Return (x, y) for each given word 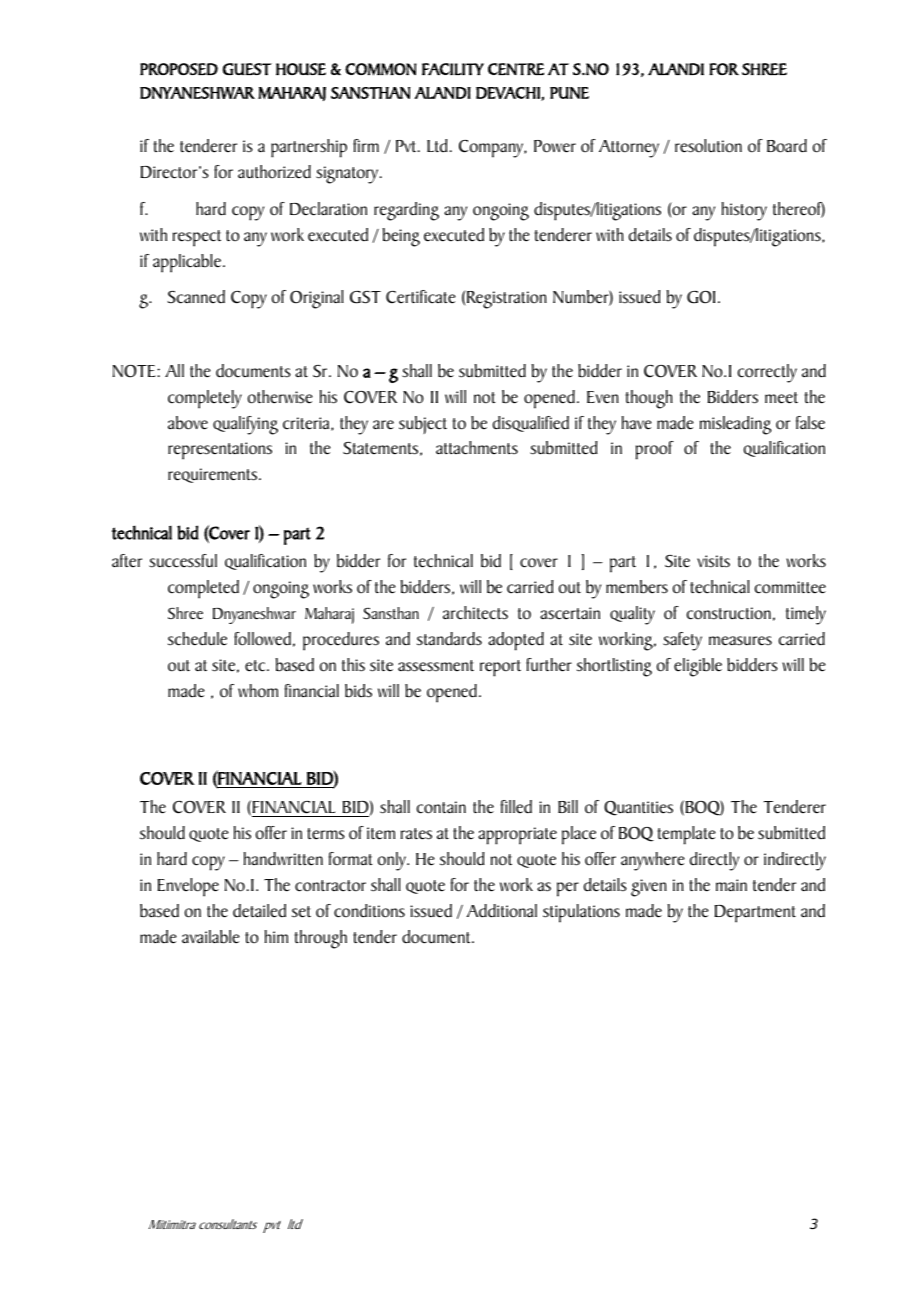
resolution (708, 146)
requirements (214, 475)
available (211, 937)
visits (713, 561)
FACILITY (453, 69)
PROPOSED (179, 69)
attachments (477, 448)
